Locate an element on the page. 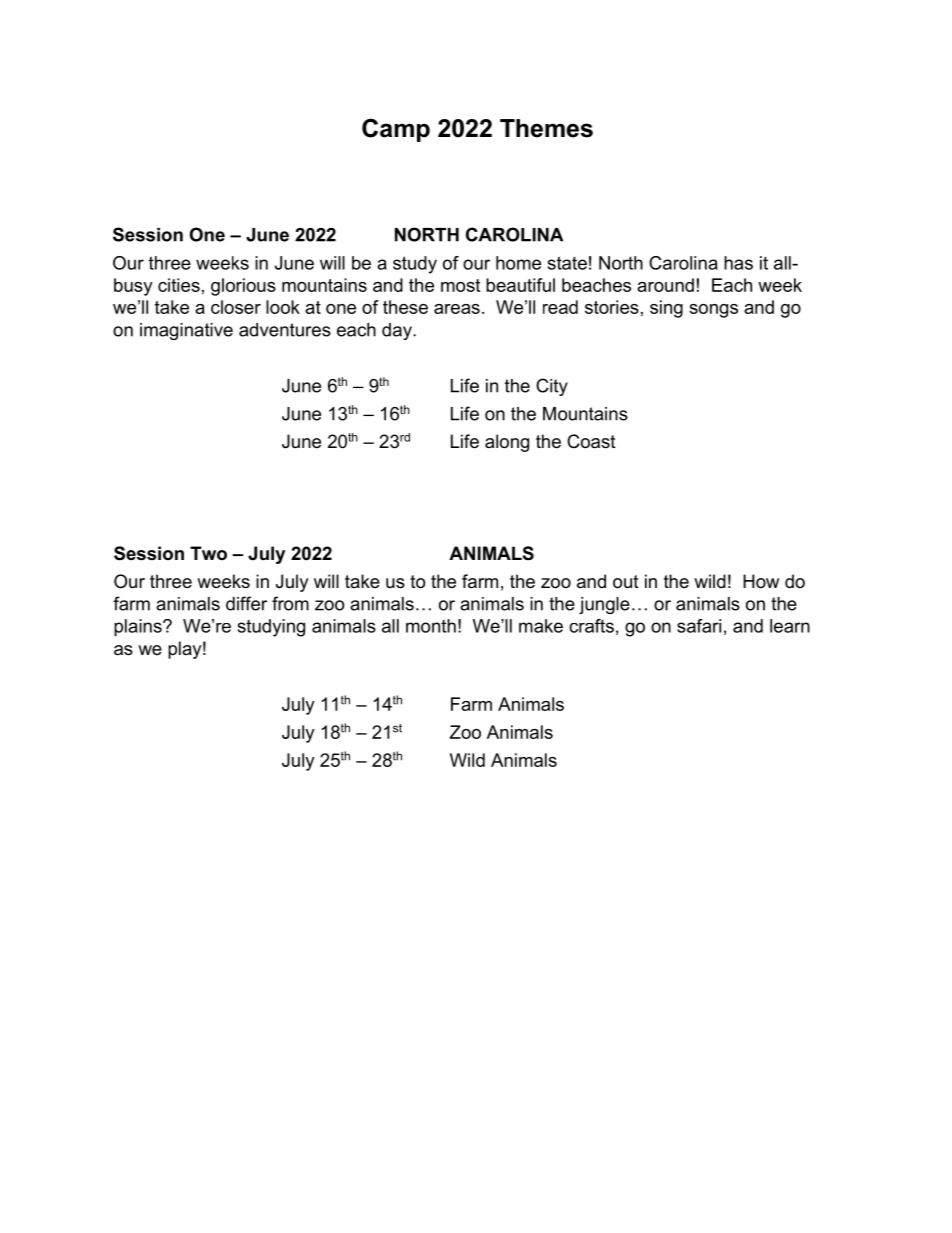  Two is located at coordinates (208, 553).
